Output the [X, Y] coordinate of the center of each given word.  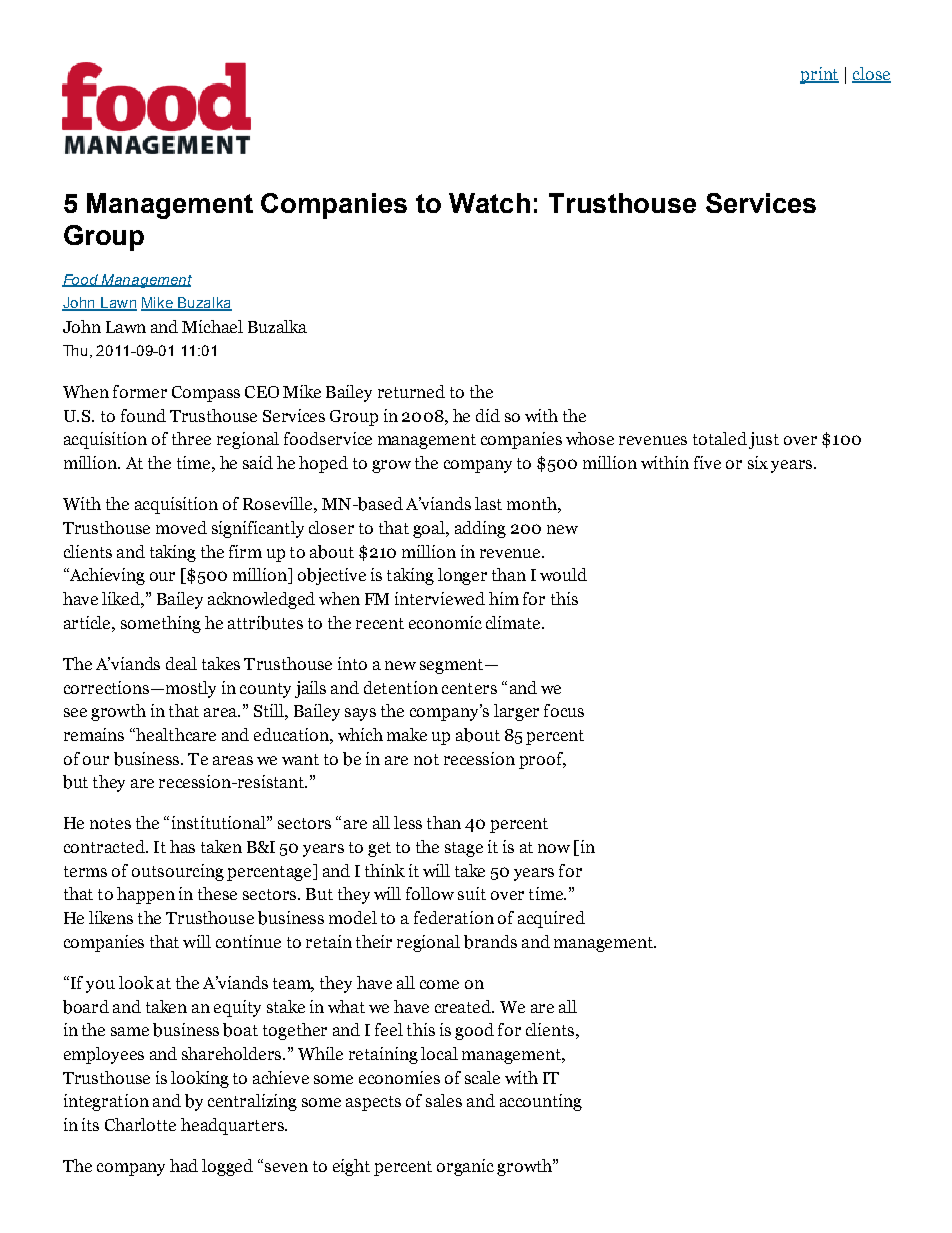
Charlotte [140, 1124]
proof [542, 760]
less [408, 822]
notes [110, 823]
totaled [720, 438]
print [819, 75]
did [488, 415]
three [191, 438]
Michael [212, 326]
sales [444, 1100]
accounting [541, 1102]
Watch [489, 203]
